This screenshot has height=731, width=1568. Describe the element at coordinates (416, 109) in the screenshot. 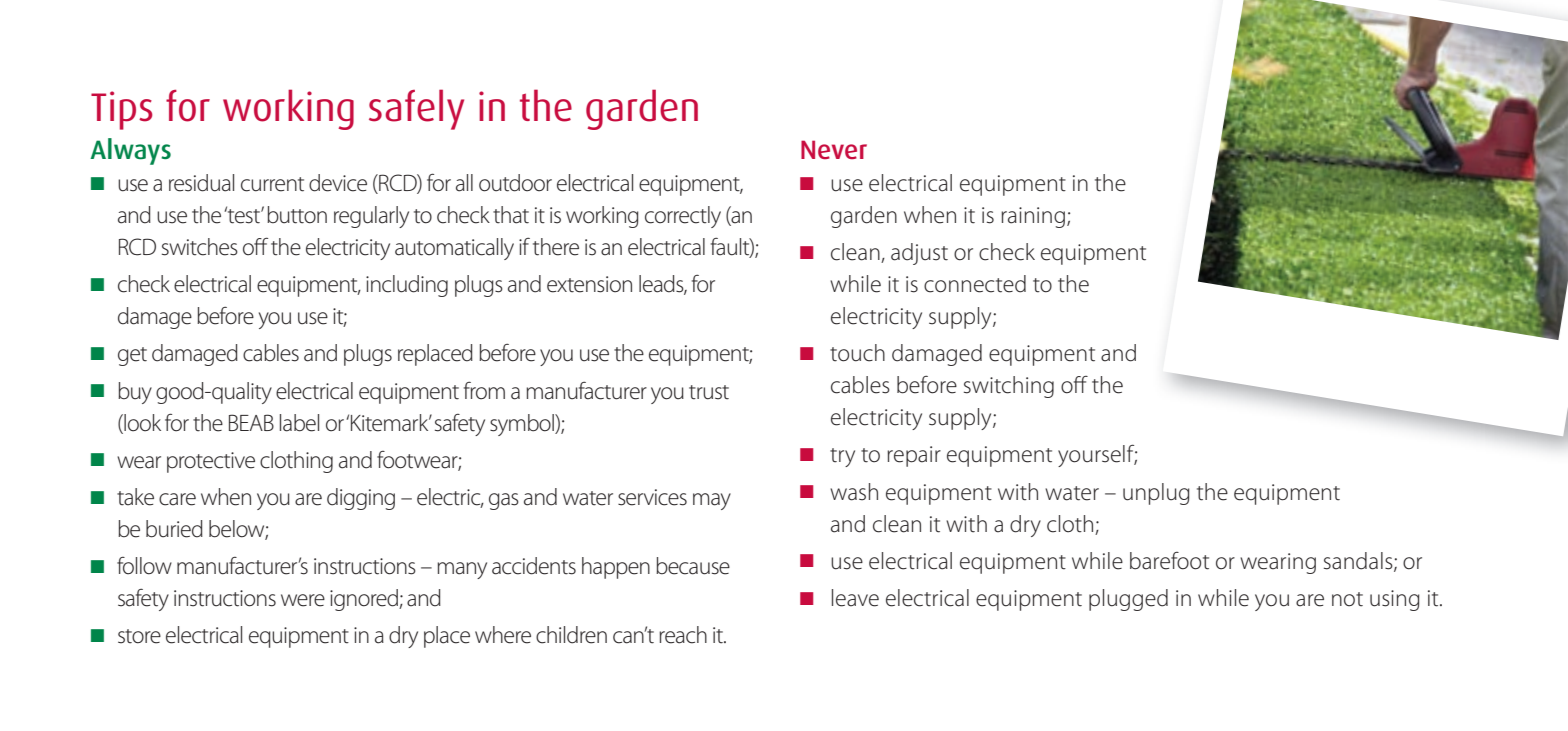

I see `safely` at that location.
